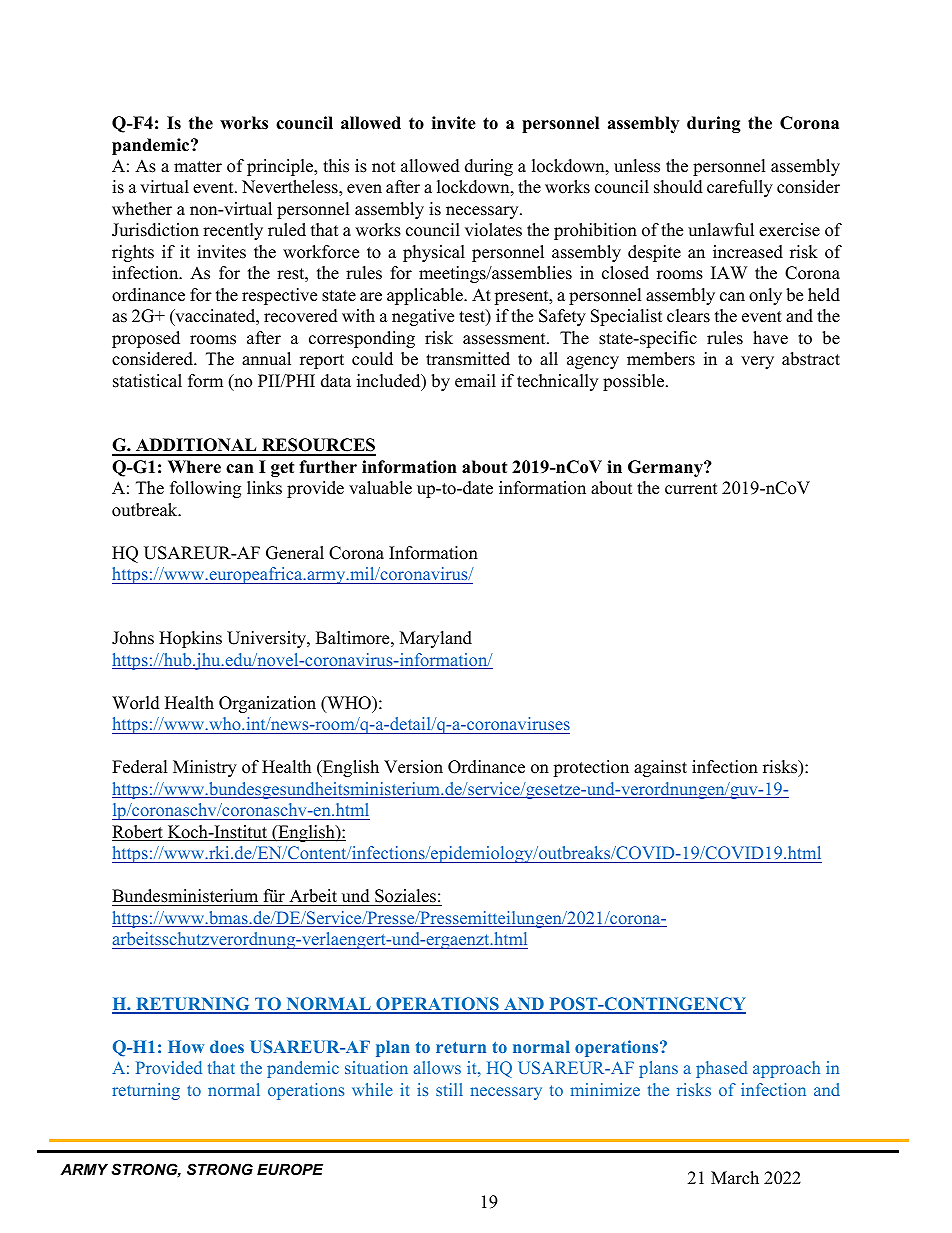  Describe the element at coordinates (493, 230) in the document. I see `violates` at that location.
